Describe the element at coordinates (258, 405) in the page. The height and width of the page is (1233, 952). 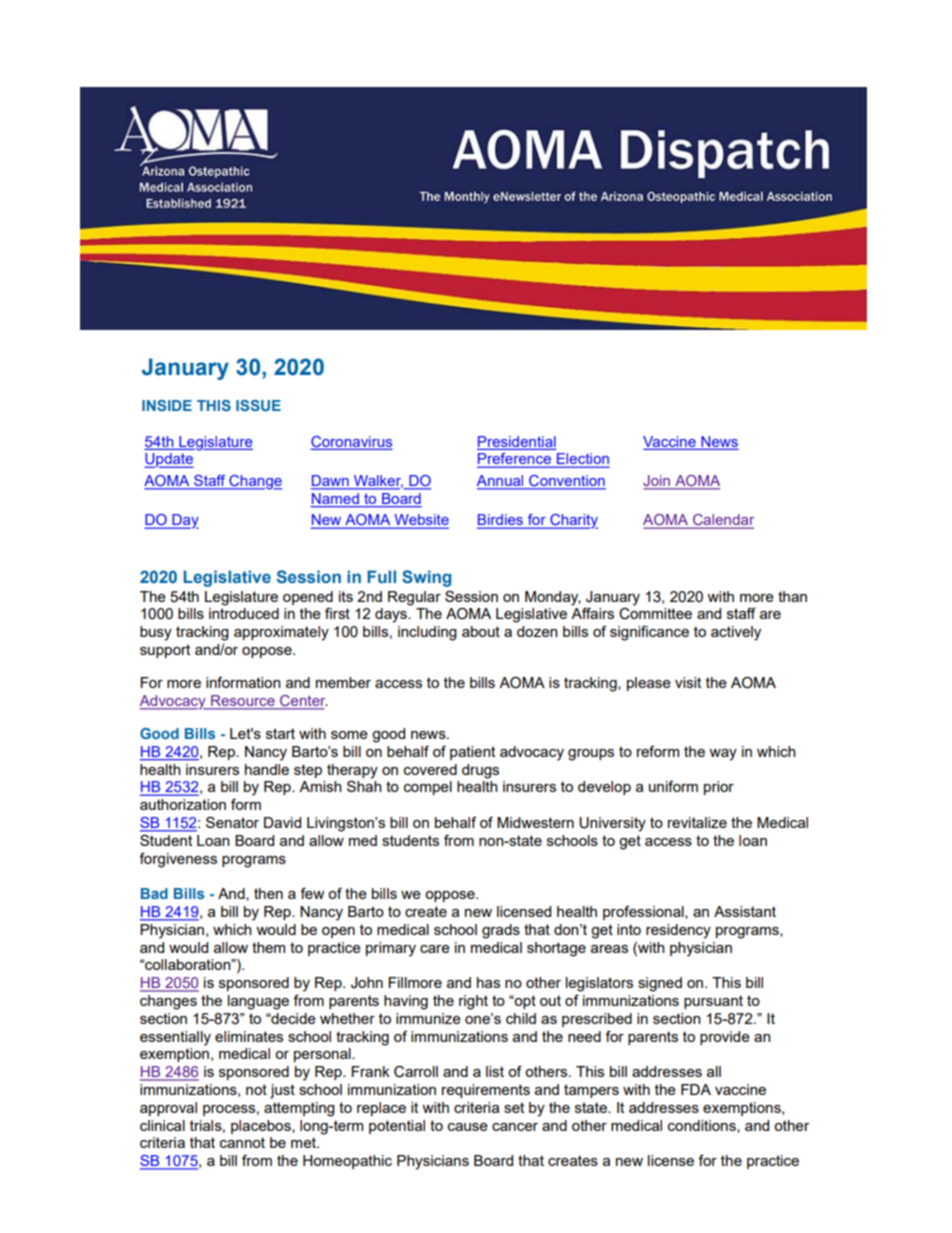
I see `ISSUE` at that location.
